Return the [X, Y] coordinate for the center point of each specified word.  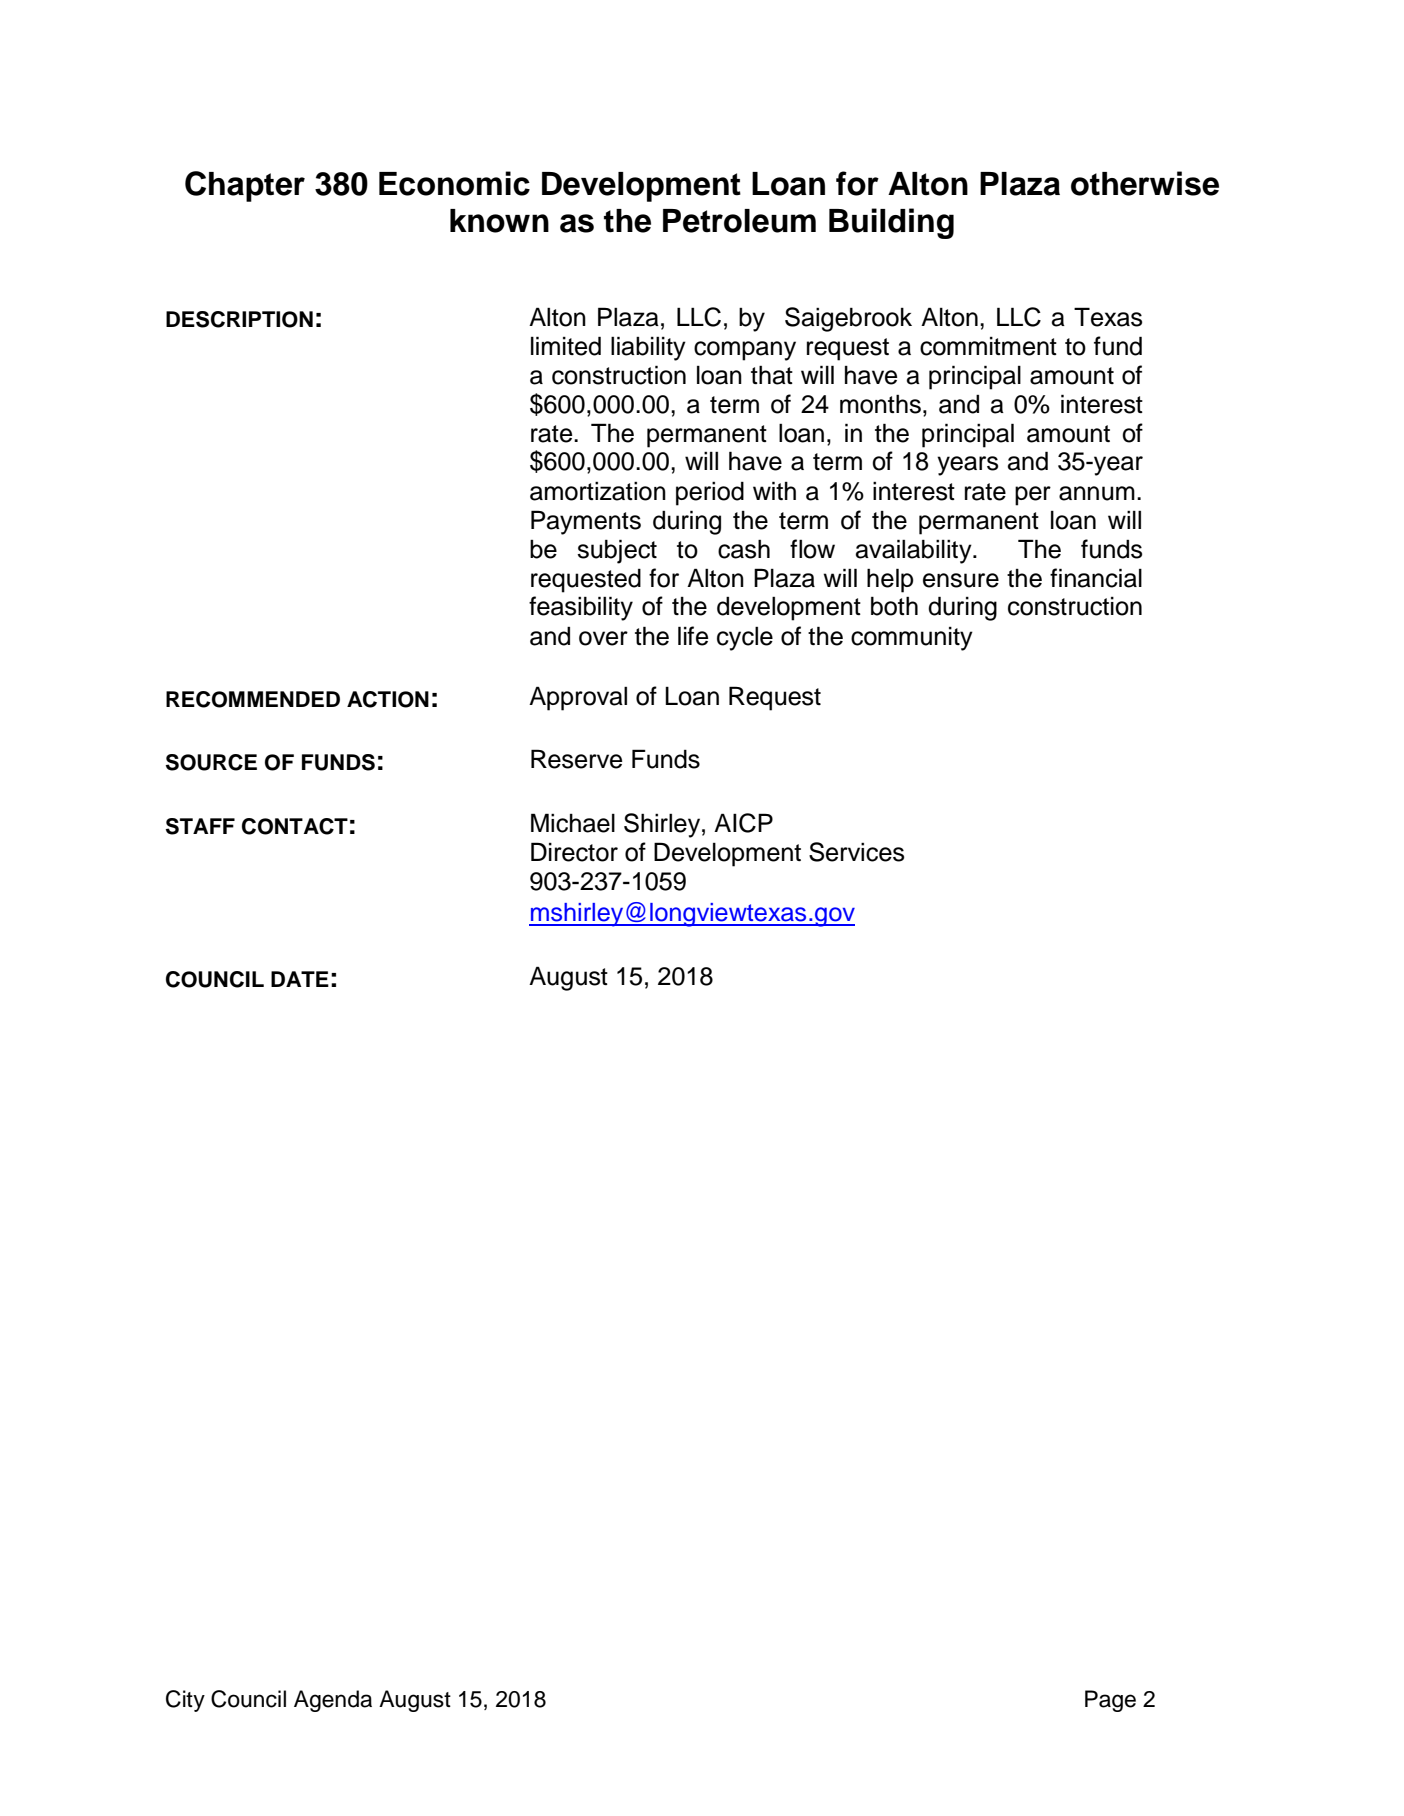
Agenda [333, 1701]
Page [1110, 1701]
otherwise [1145, 183]
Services [856, 852]
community [912, 639]
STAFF [200, 826]
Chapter [245, 186]
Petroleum [739, 221]
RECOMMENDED [253, 699]
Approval [578, 698]
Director [574, 852]
